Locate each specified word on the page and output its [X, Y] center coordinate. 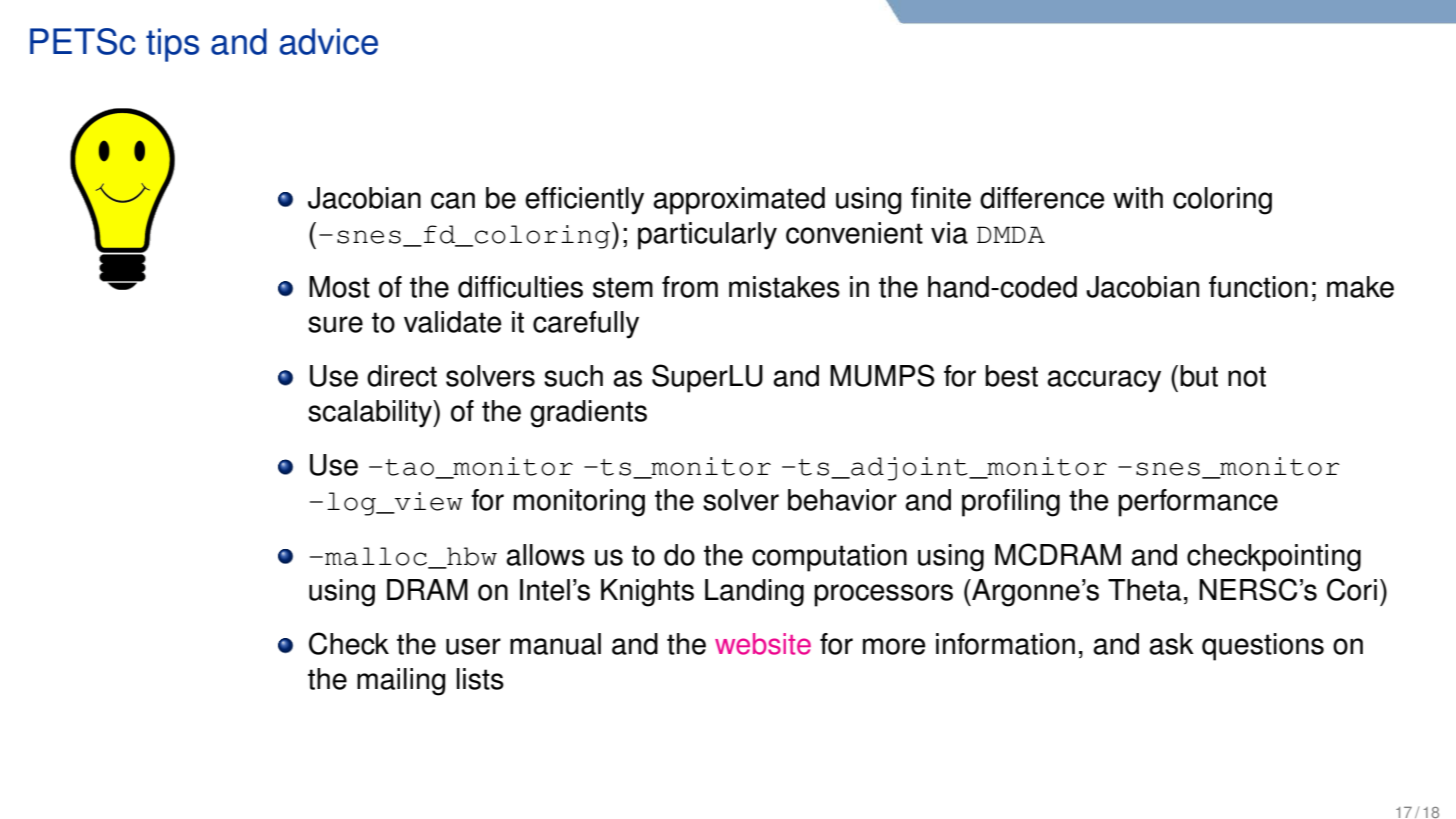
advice [328, 41]
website [763, 644]
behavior [842, 500]
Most [339, 287]
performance [1198, 503]
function [1258, 287]
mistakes [784, 287]
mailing [401, 682]
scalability [371, 414]
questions [1263, 647]
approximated [739, 201]
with [1138, 198]
